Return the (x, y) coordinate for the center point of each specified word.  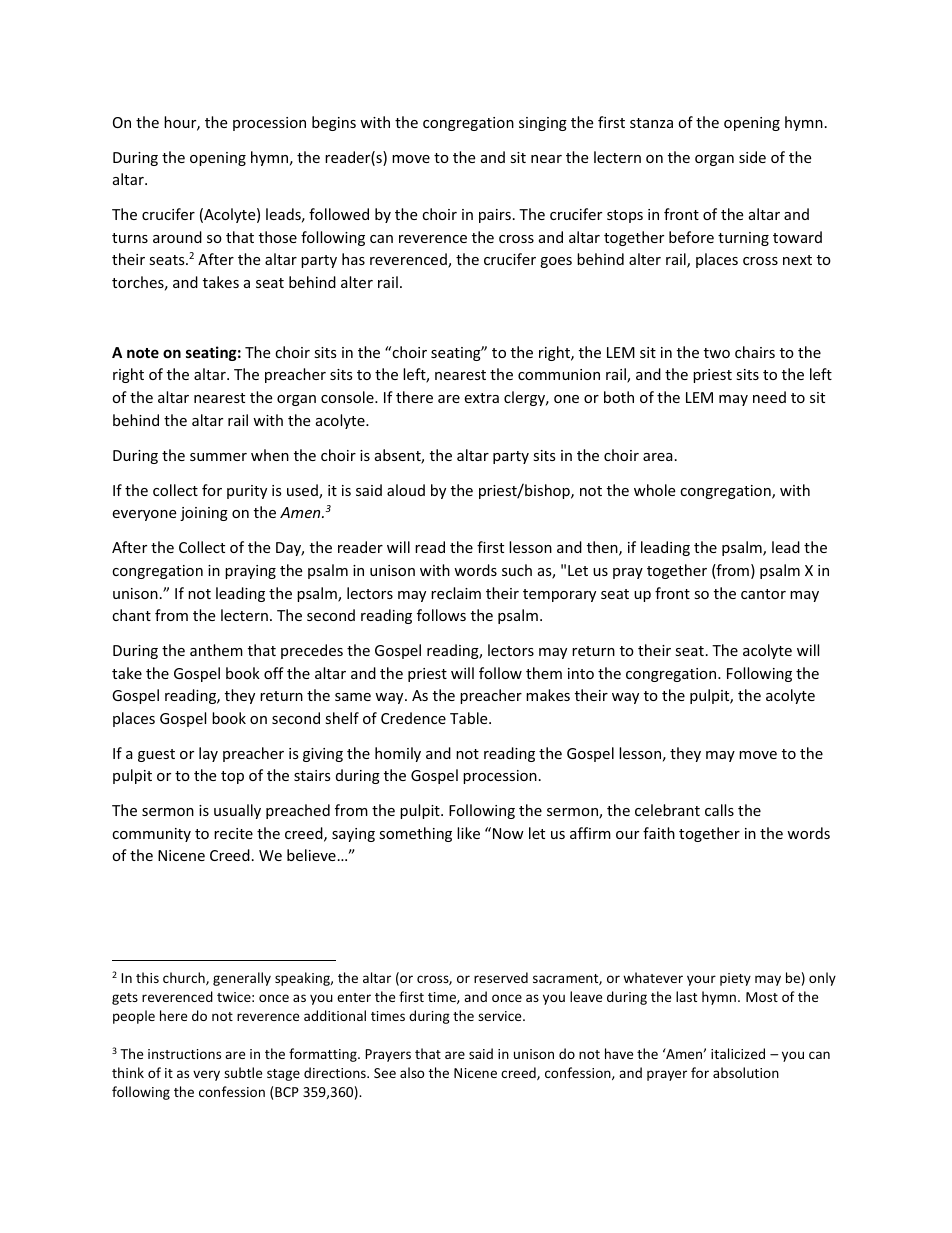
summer (218, 457)
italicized (738, 1053)
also (412, 1072)
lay (208, 754)
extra (481, 398)
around (177, 237)
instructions (184, 1054)
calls (719, 810)
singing (543, 124)
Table (470, 718)
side (752, 157)
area (658, 457)
